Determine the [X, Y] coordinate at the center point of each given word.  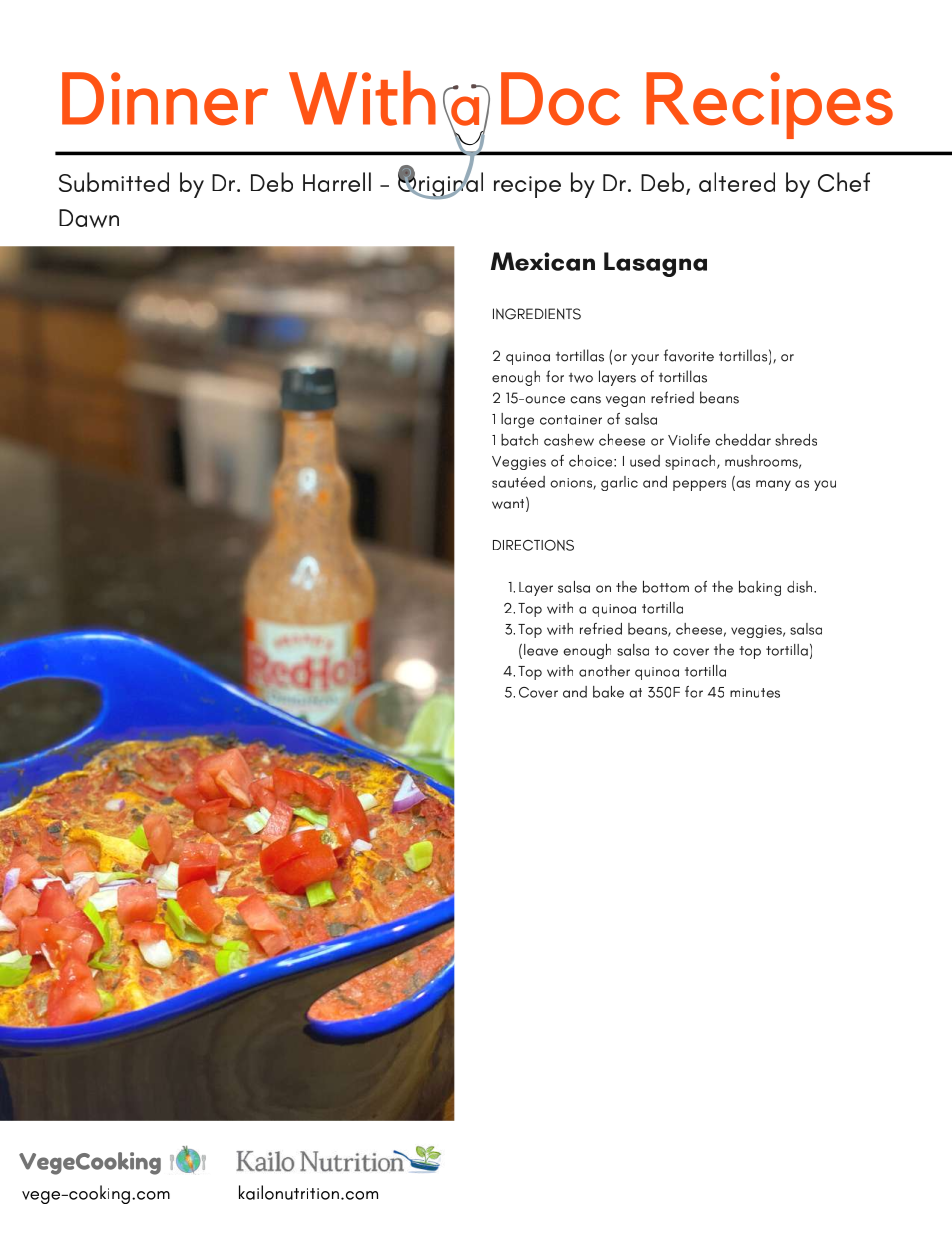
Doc [560, 99]
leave [541, 650]
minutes [755, 693]
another [604, 671]
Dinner [165, 99]
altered [737, 182]
